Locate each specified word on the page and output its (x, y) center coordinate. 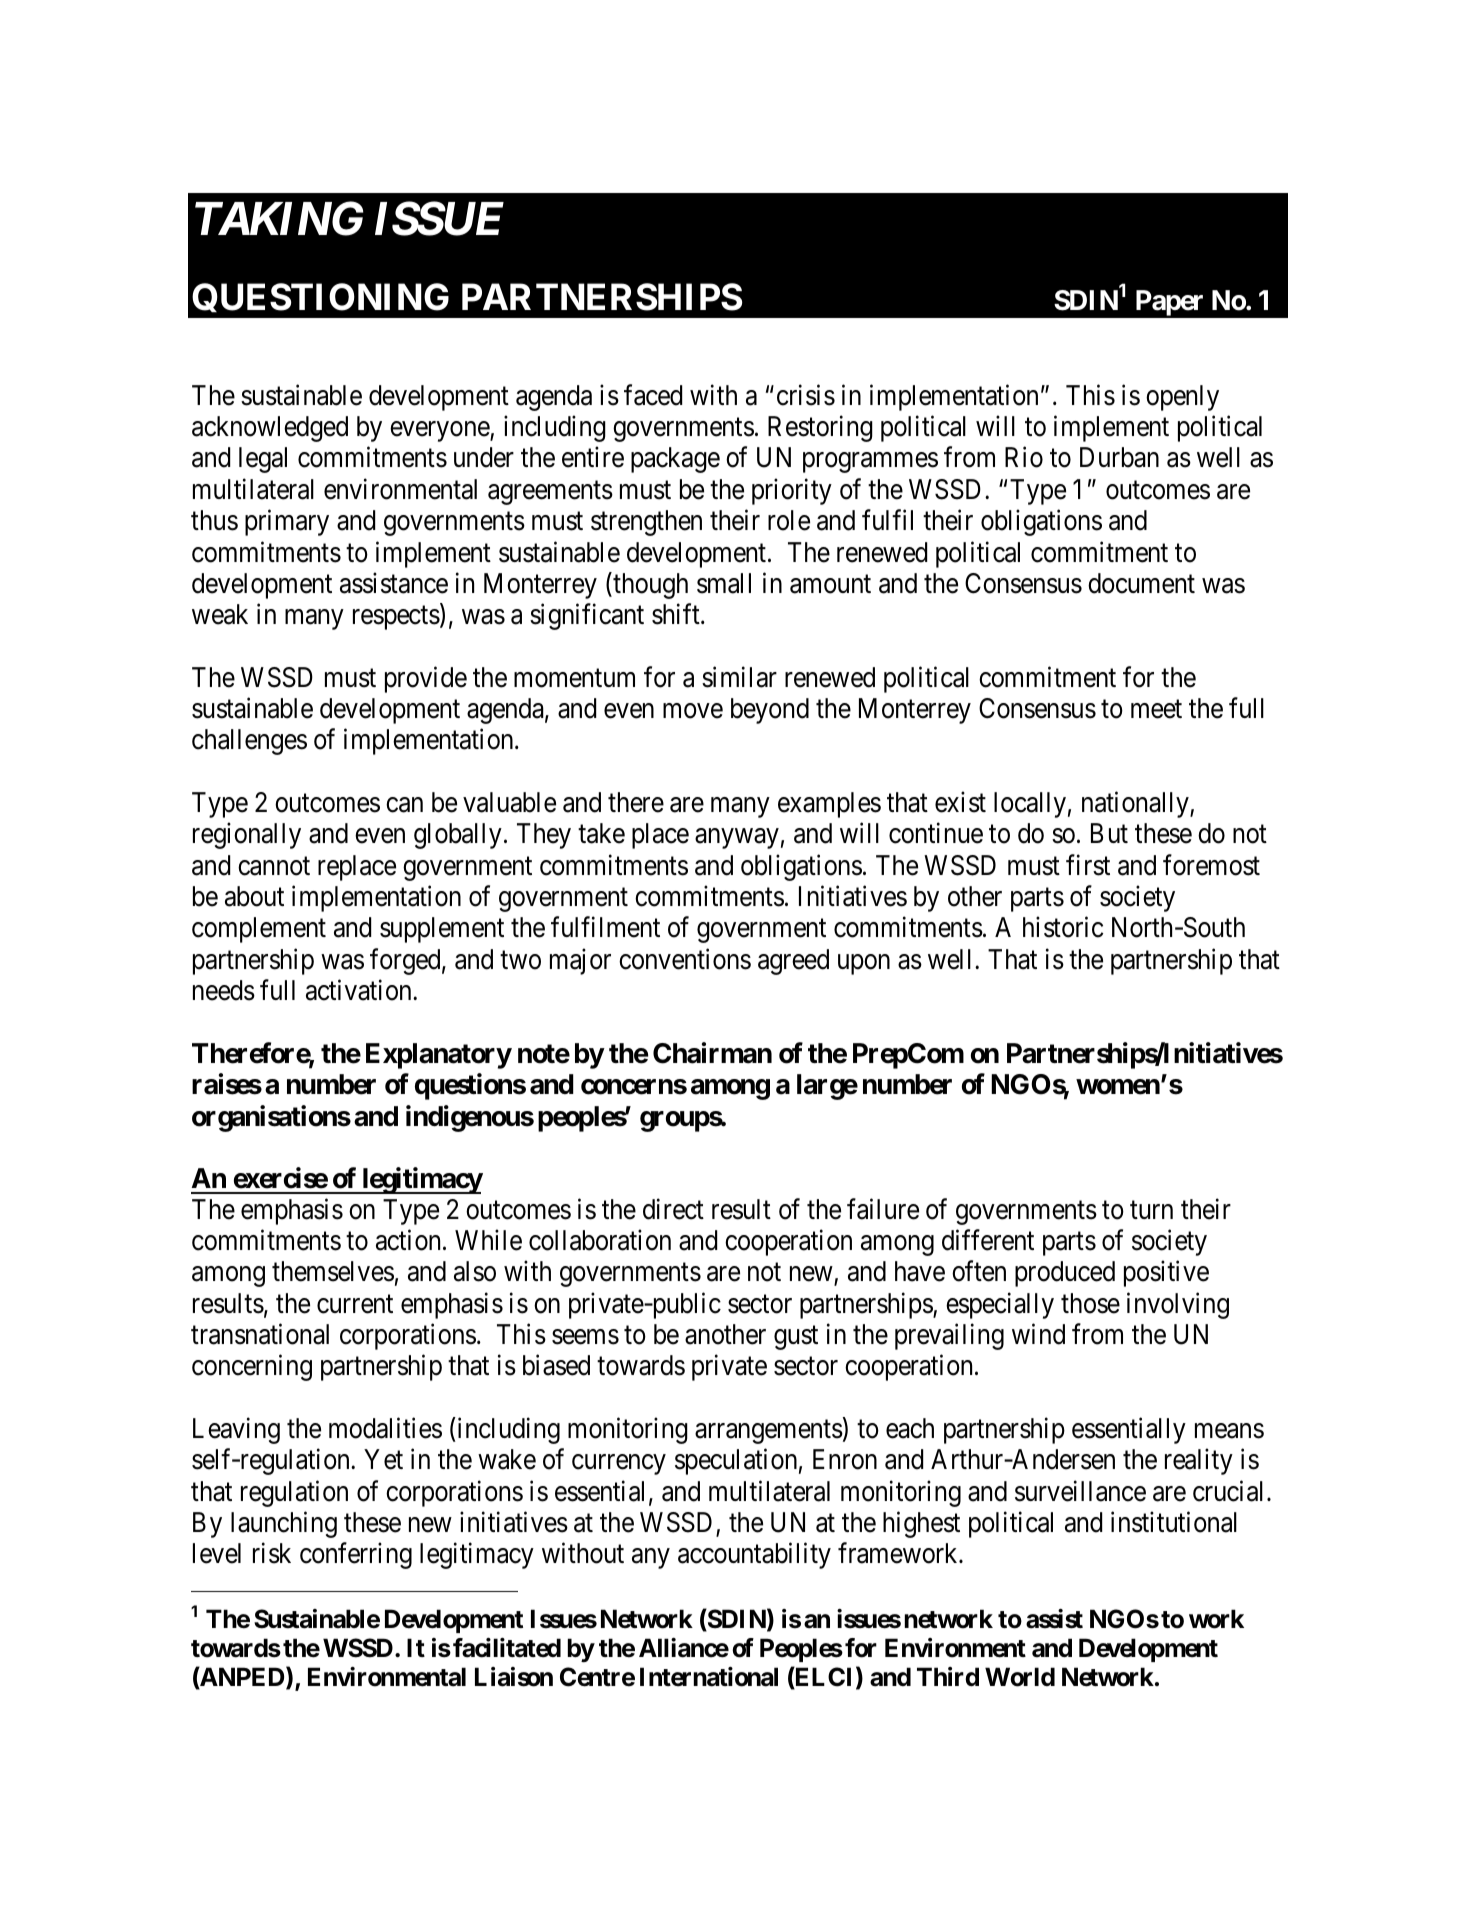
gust (796, 1338)
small (724, 583)
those (1090, 1303)
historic (1063, 927)
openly (1182, 398)
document (1141, 583)
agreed (793, 962)
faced (653, 395)
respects (396, 618)
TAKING (279, 219)
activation (360, 990)
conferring (356, 1556)
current (355, 1304)
